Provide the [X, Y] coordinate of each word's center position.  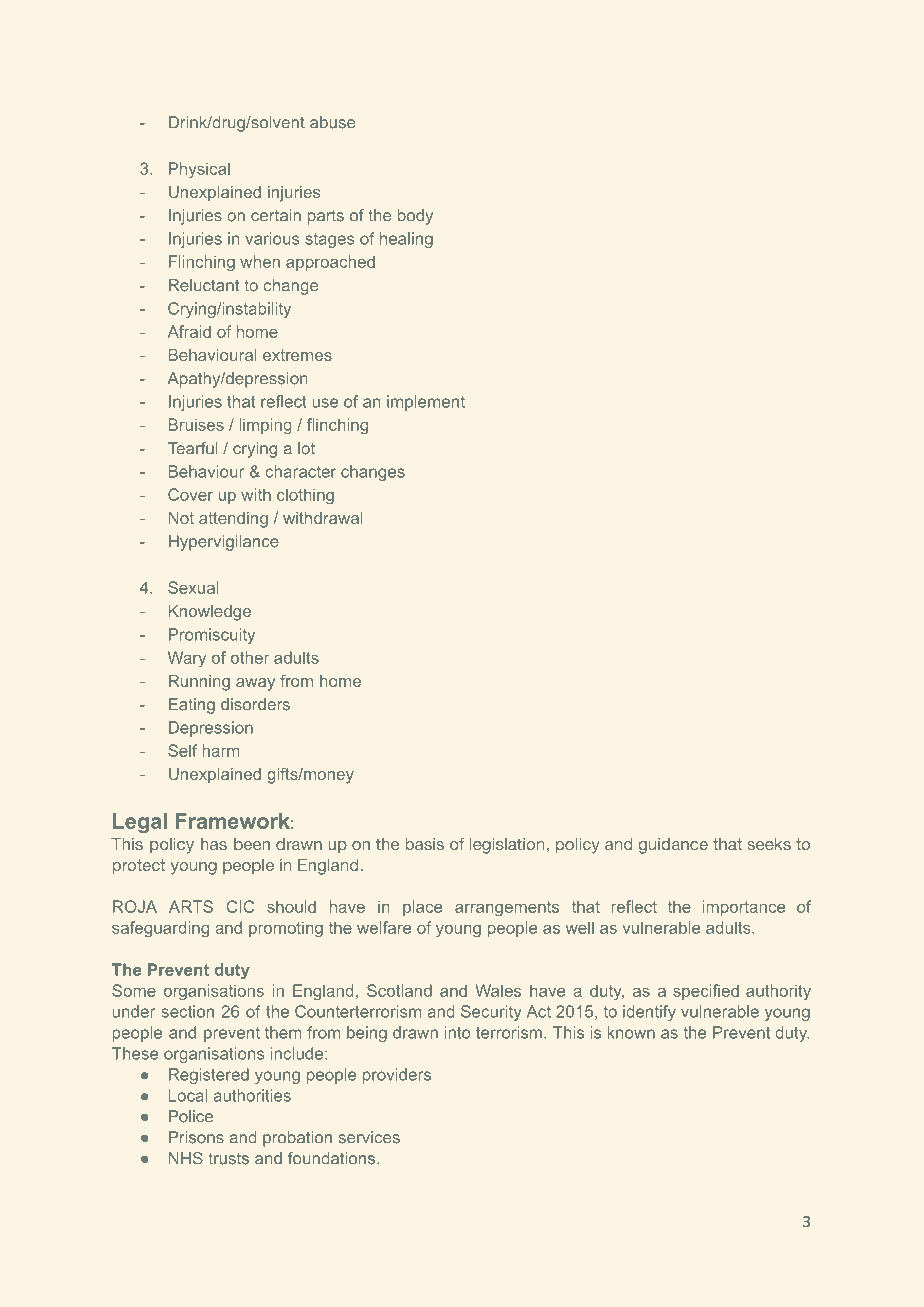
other [250, 657]
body [415, 217]
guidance [673, 846]
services [369, 1137]
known [631, 1032]
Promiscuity [212, 636]
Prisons [196, 1137]
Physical [199, 170]
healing [406, 240]
